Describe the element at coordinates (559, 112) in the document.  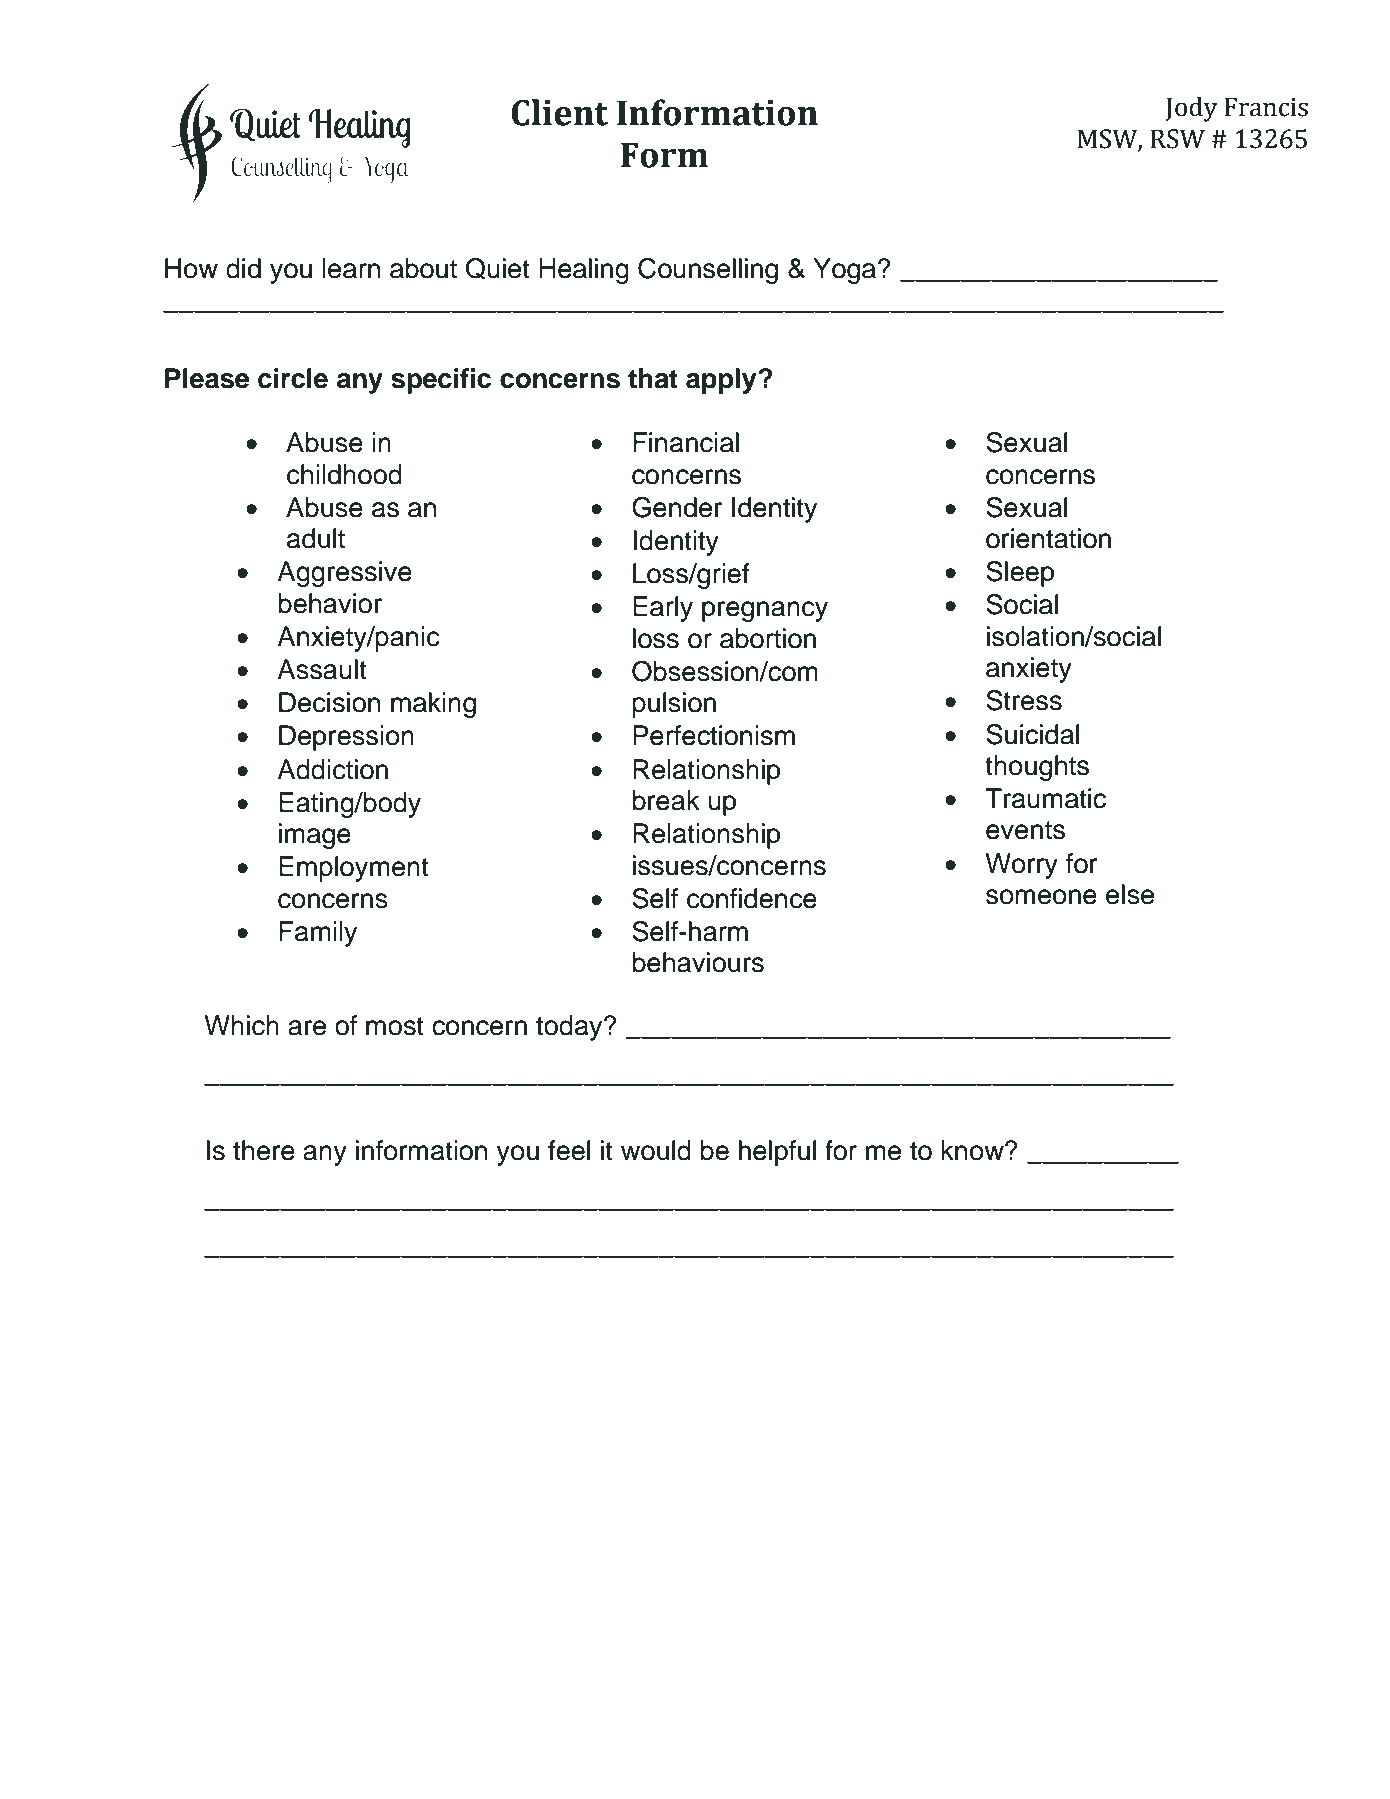
I see `Client` at that location.
